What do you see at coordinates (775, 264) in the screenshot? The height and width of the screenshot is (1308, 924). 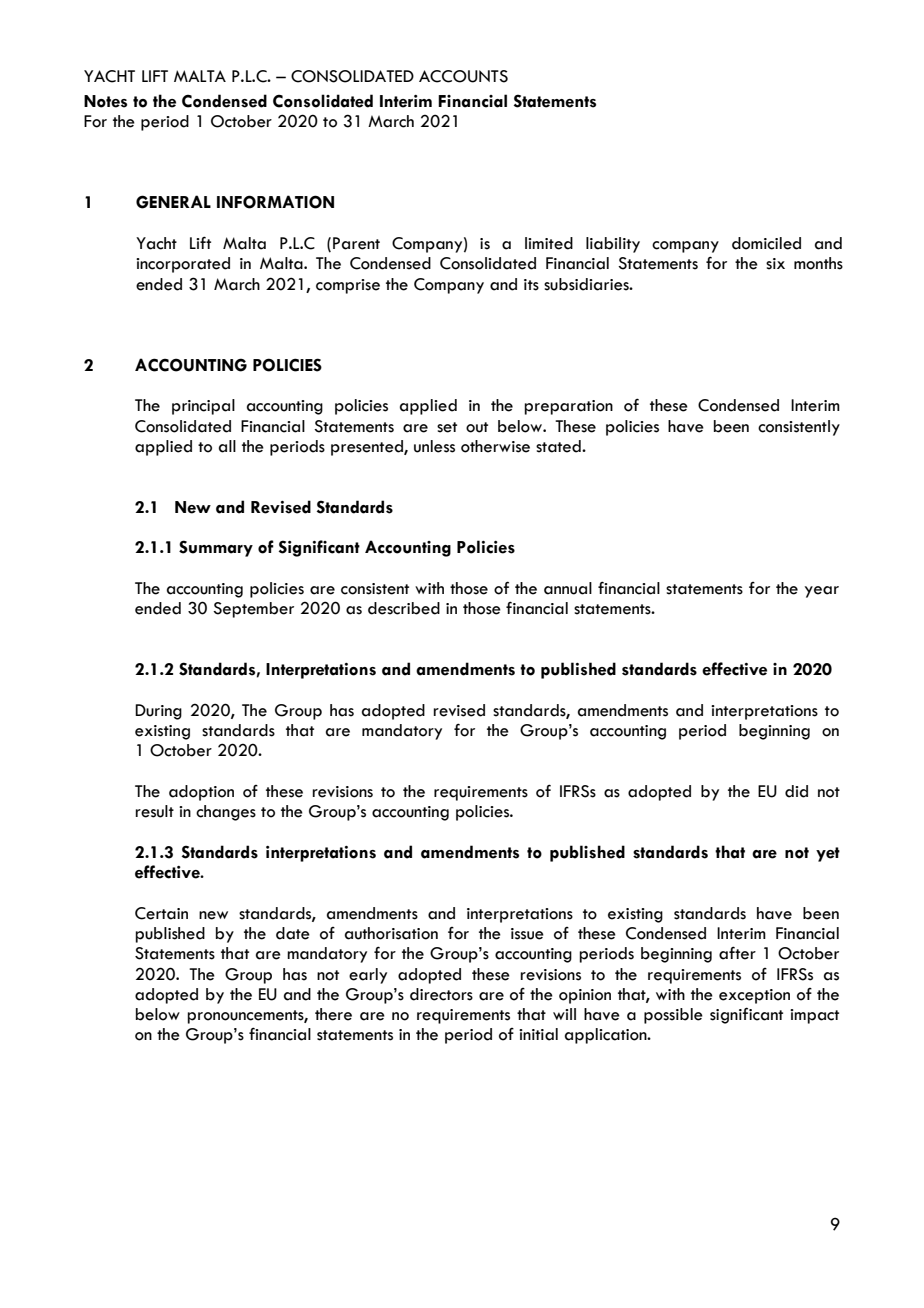 I see `six` at bounding box center [775, 264].
